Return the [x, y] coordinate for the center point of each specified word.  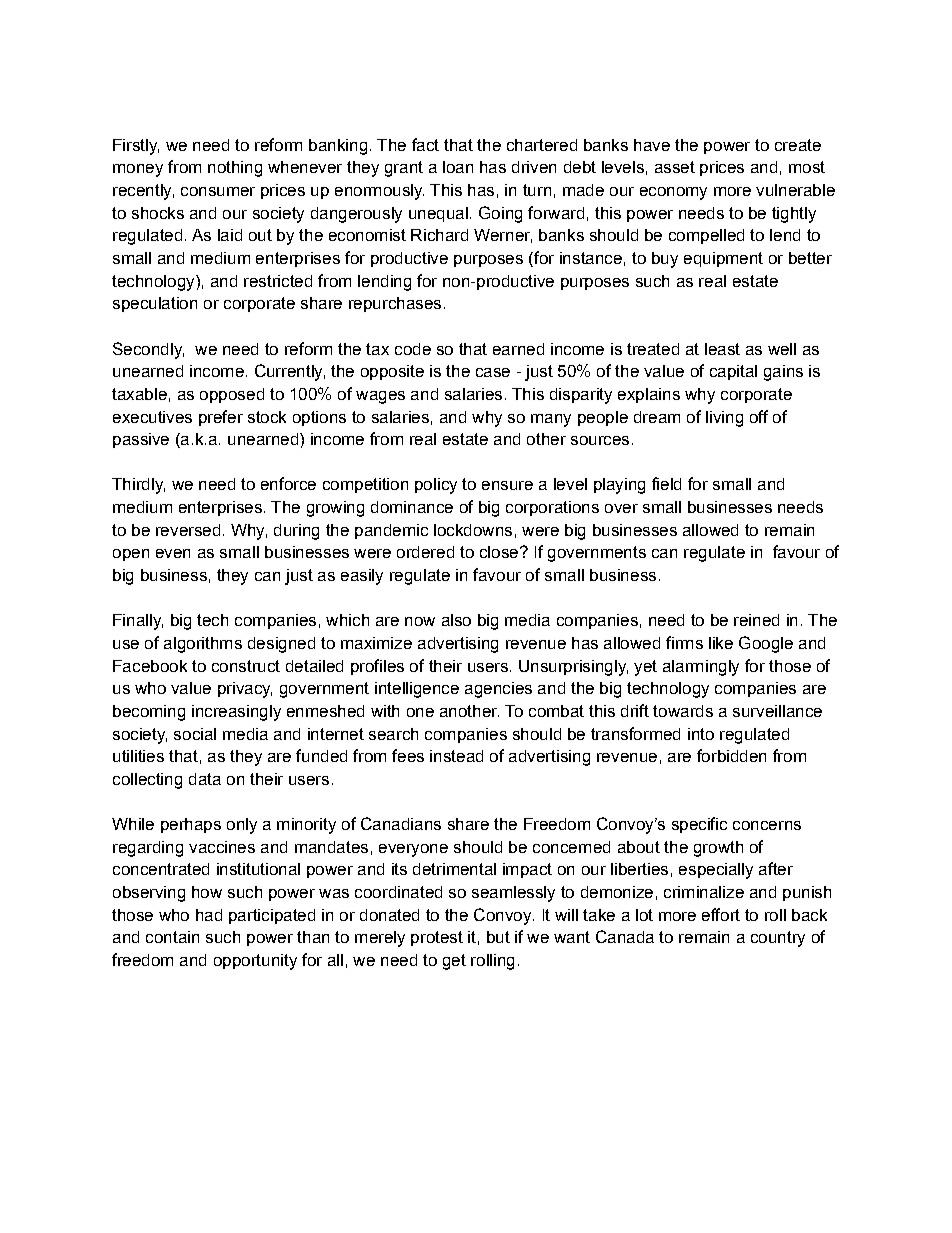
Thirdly [138, 486]
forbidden [731, 755]
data [205, 779]
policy [436, 486]
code [413, 349]
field [666, 483]
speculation [155, 304]
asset [675, 167]
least [722, 349]
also [456, 620]
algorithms [203, 645]
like [721, 643]
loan [458, 167]
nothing [235, 169]
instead [456, 756]
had [209, 915]
